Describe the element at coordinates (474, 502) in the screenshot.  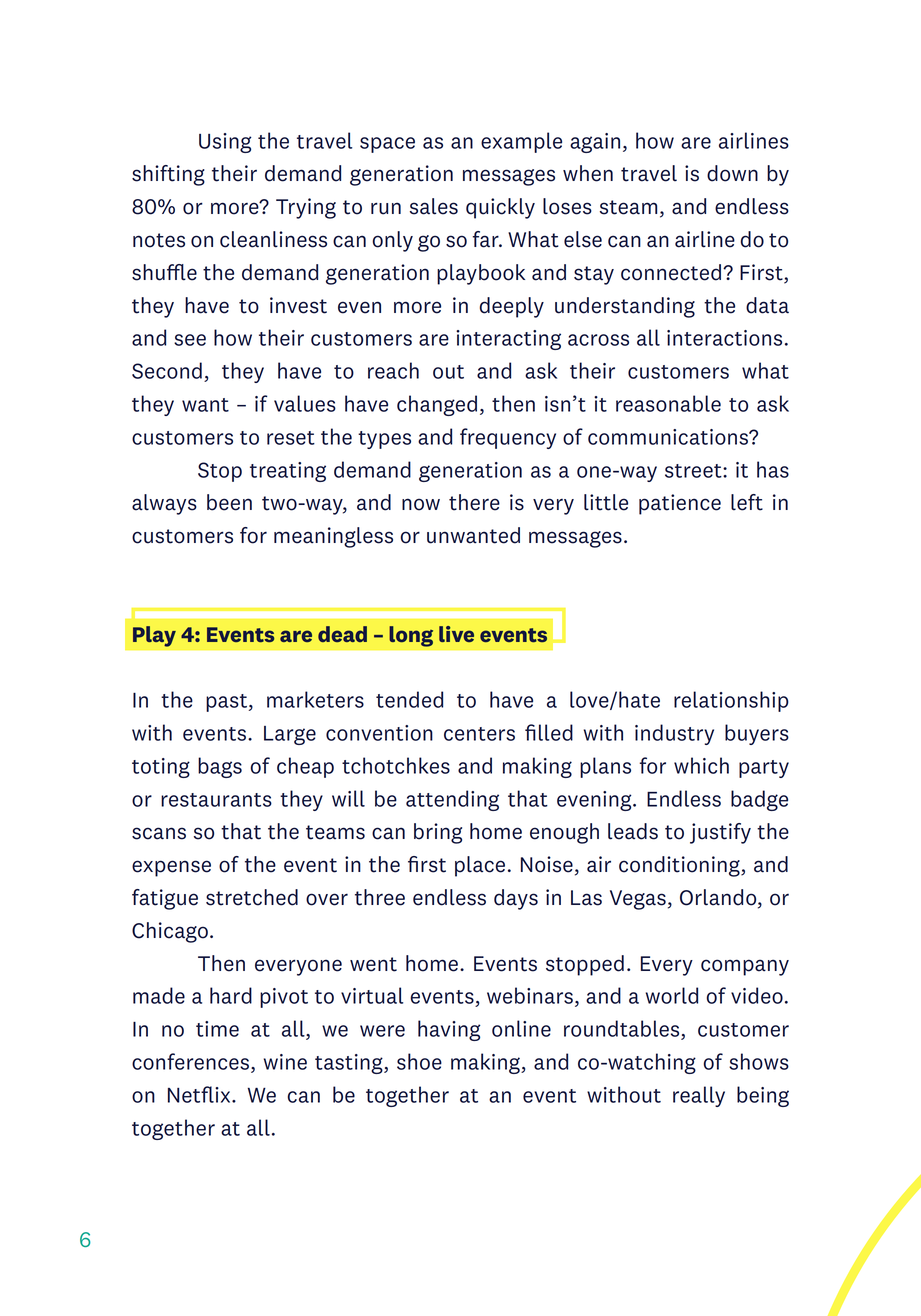
I see `there` at that location.
